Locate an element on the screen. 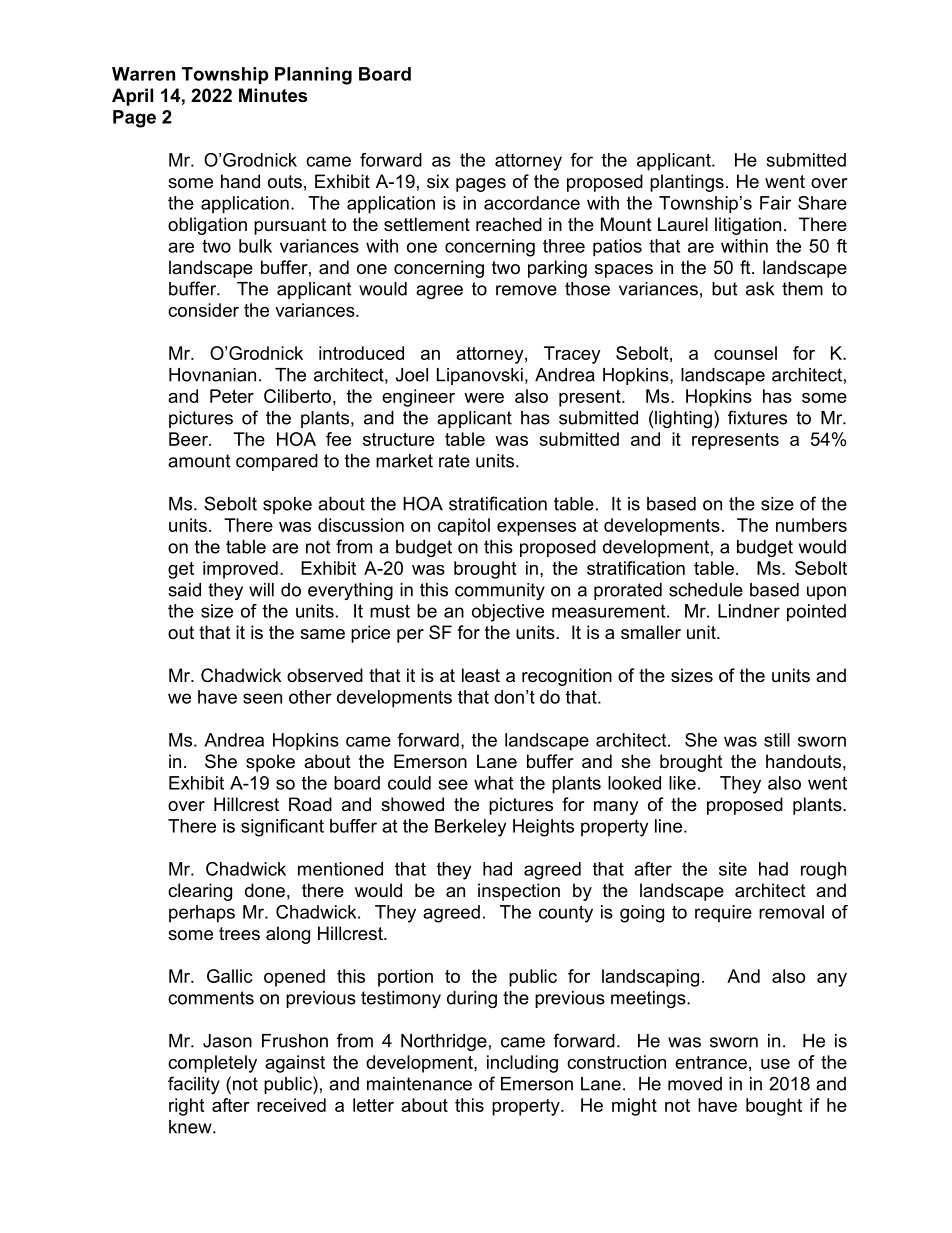 Image resolution: width=952 pixels, height=1233 pixels. Minutes is located at coordinates (273, 95).
